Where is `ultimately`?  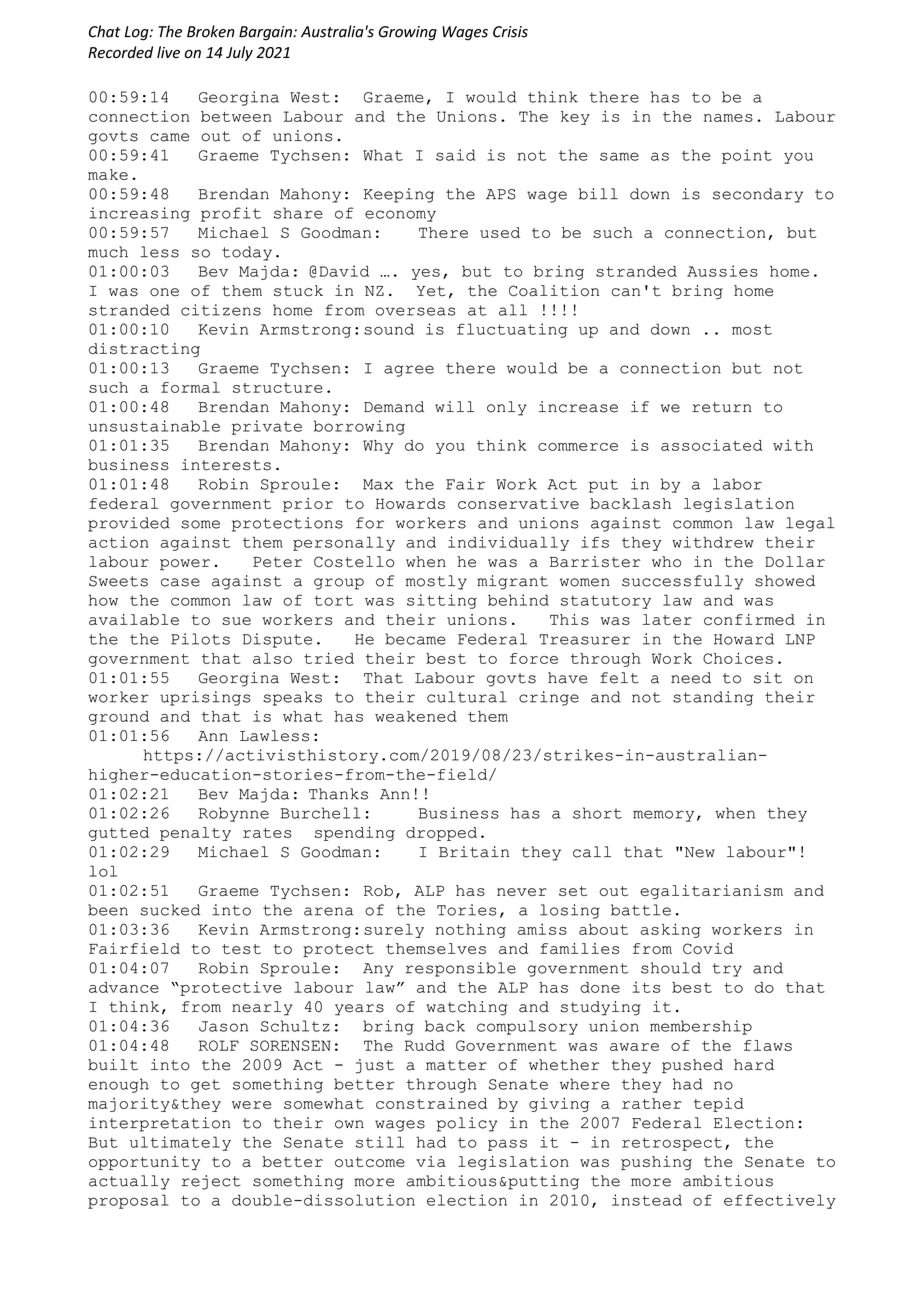
ultimately is located at coordinates (180, 1143).
